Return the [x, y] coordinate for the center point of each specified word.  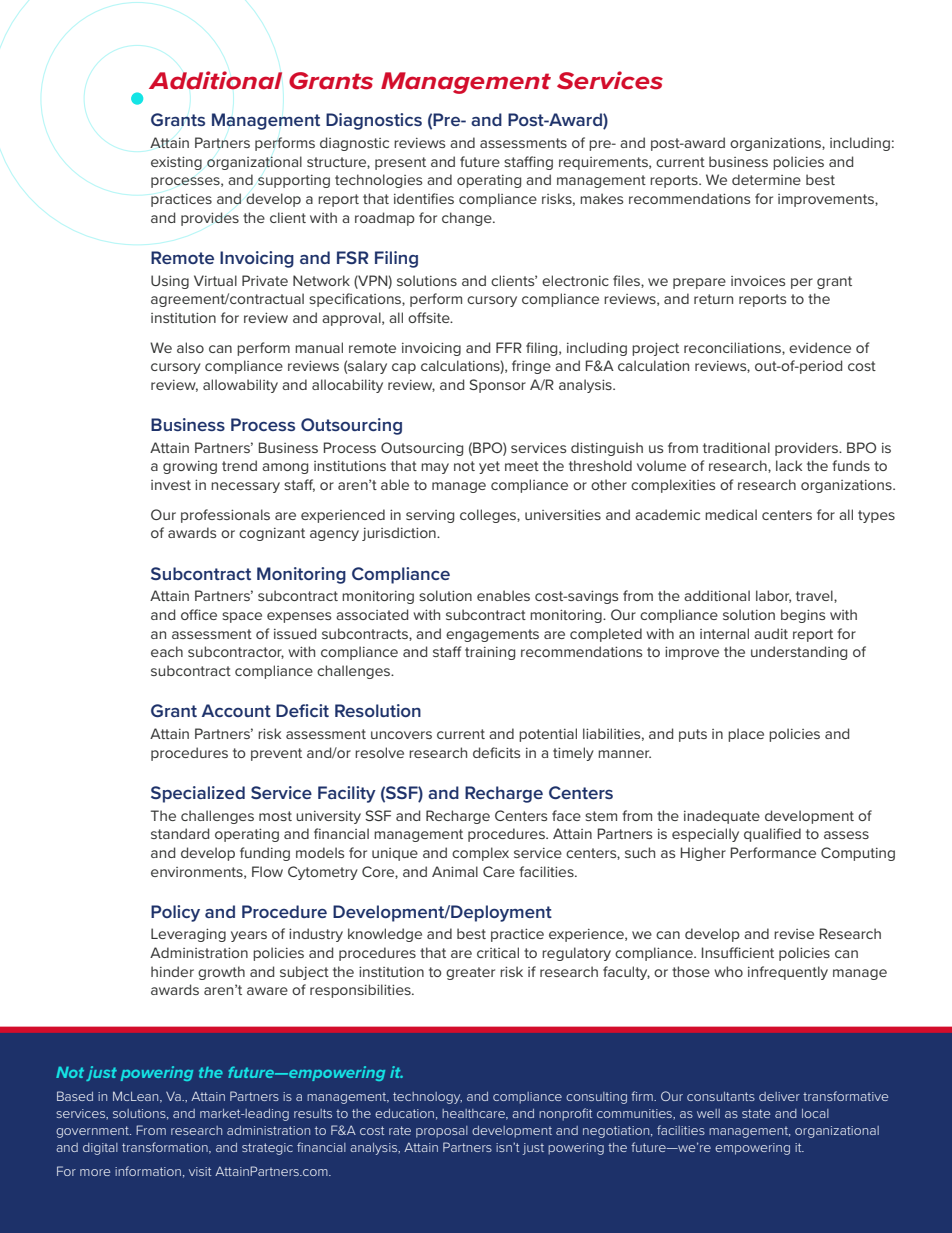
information [148, 1171]
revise [794, 934]
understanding [799, 653]
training [490, 653]
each [167, 651]
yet [489, 467]
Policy [175, 913]
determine [766, 179]
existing [176, 163]
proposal [442, 1132]
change [468, 219]
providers [807, 449]
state [756, 1113]
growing [190, 467]
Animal [455, 871]
